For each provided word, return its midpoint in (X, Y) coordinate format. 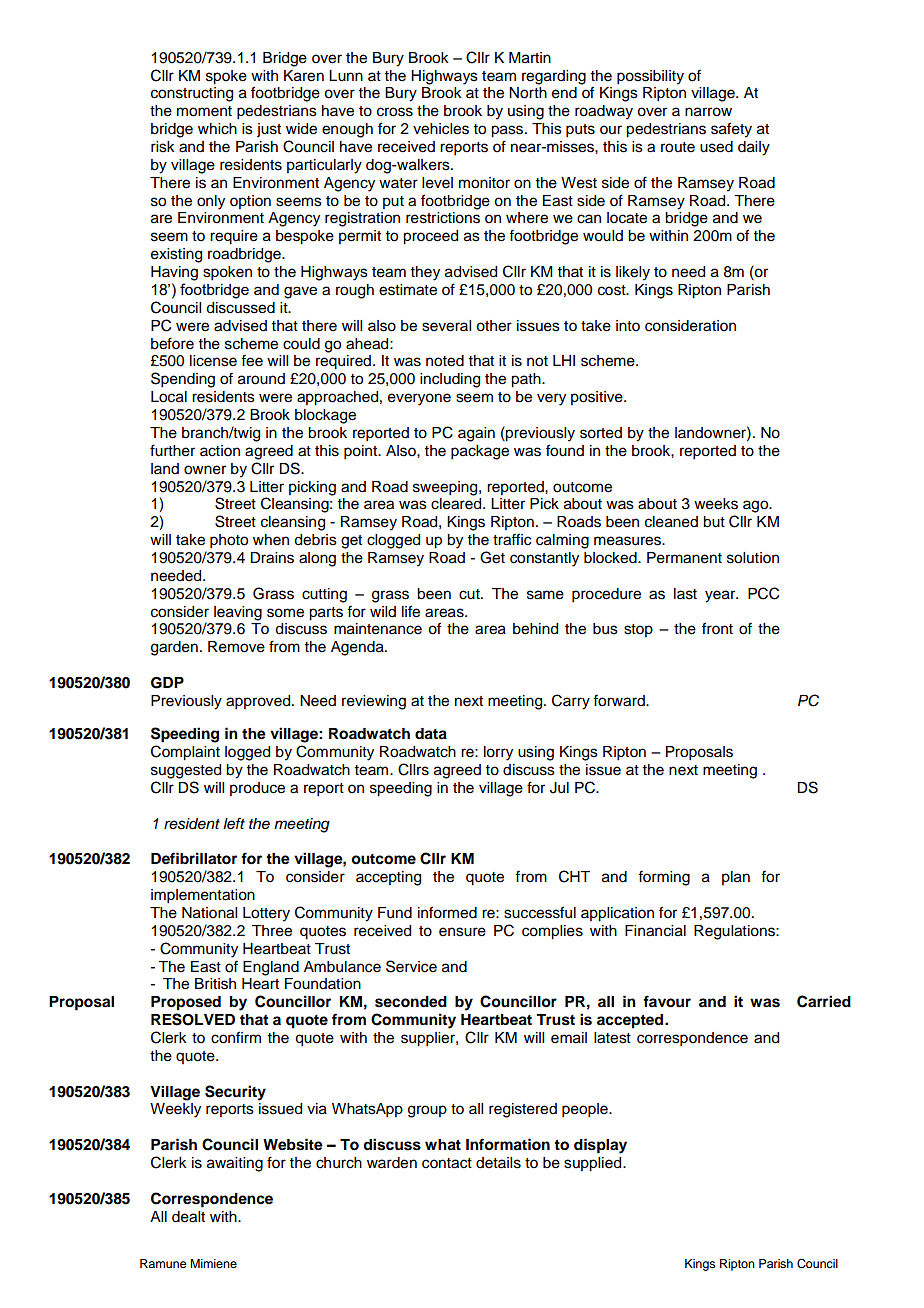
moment (204, 111)
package (480, 452)
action (220, 451)
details (498, 1163)
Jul (559, 788)
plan (736, 878)
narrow (708, 112)
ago (757, 506)
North (528, 93)
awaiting (235, 1164)
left (234, 823)
